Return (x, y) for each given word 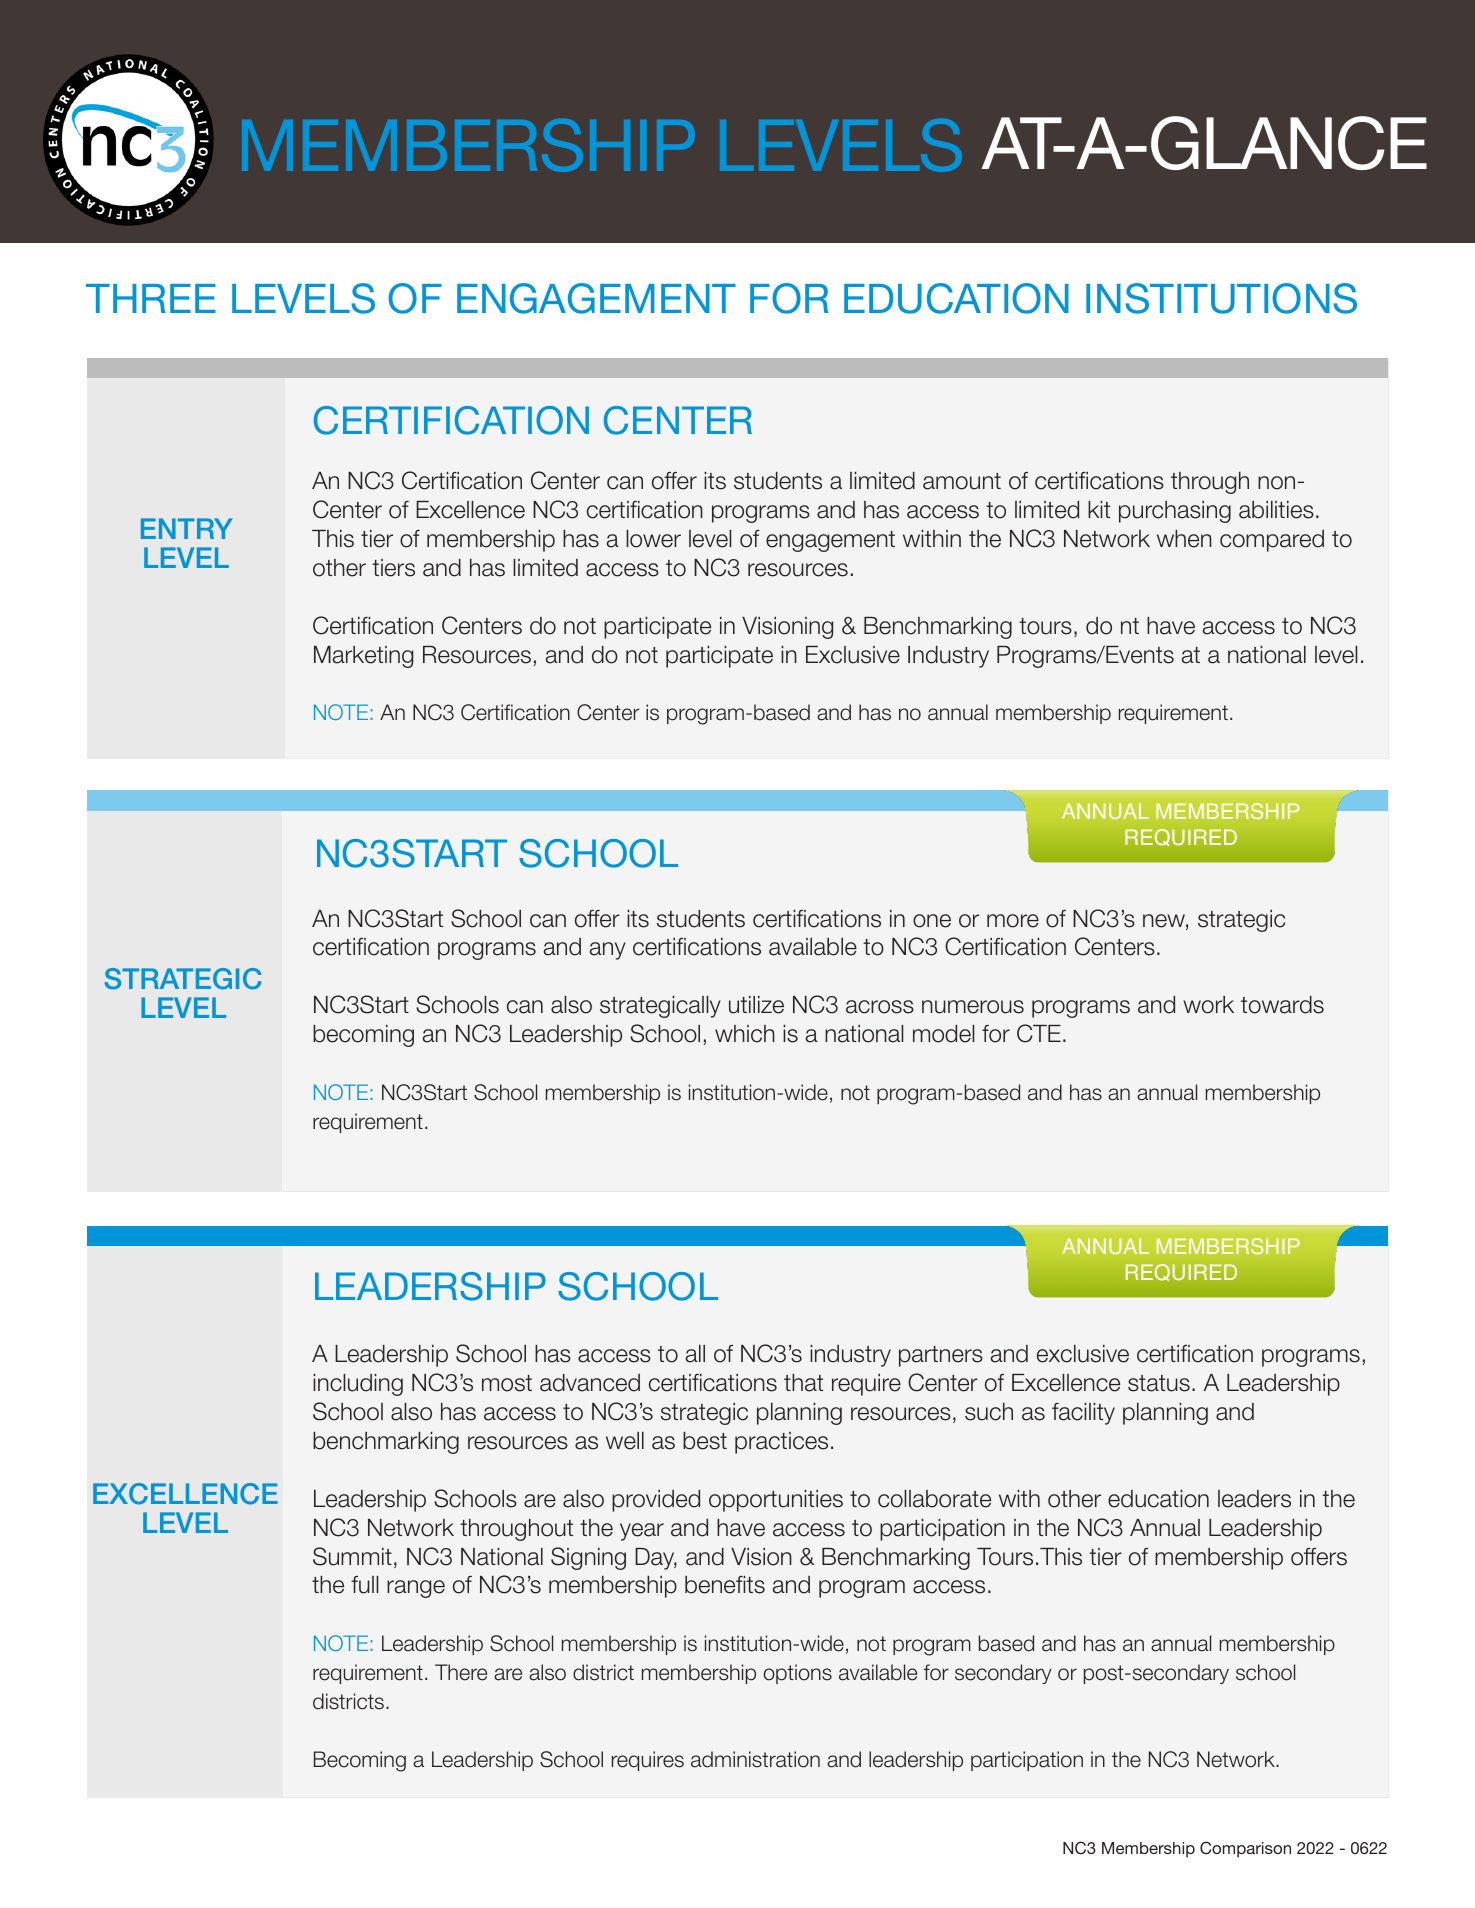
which (745, 1034)
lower (653, 539)
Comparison (1245, 1849)
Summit (352, 1556)
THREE (151, 298)
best (705, 1441)
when (1184, 539)
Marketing (363, 657)
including (358, 1385)
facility (1083, 1414)
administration (755, 1759)
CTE (1039, 1033)
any (608, 951)
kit (1099, 509)
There (461, 1672)
